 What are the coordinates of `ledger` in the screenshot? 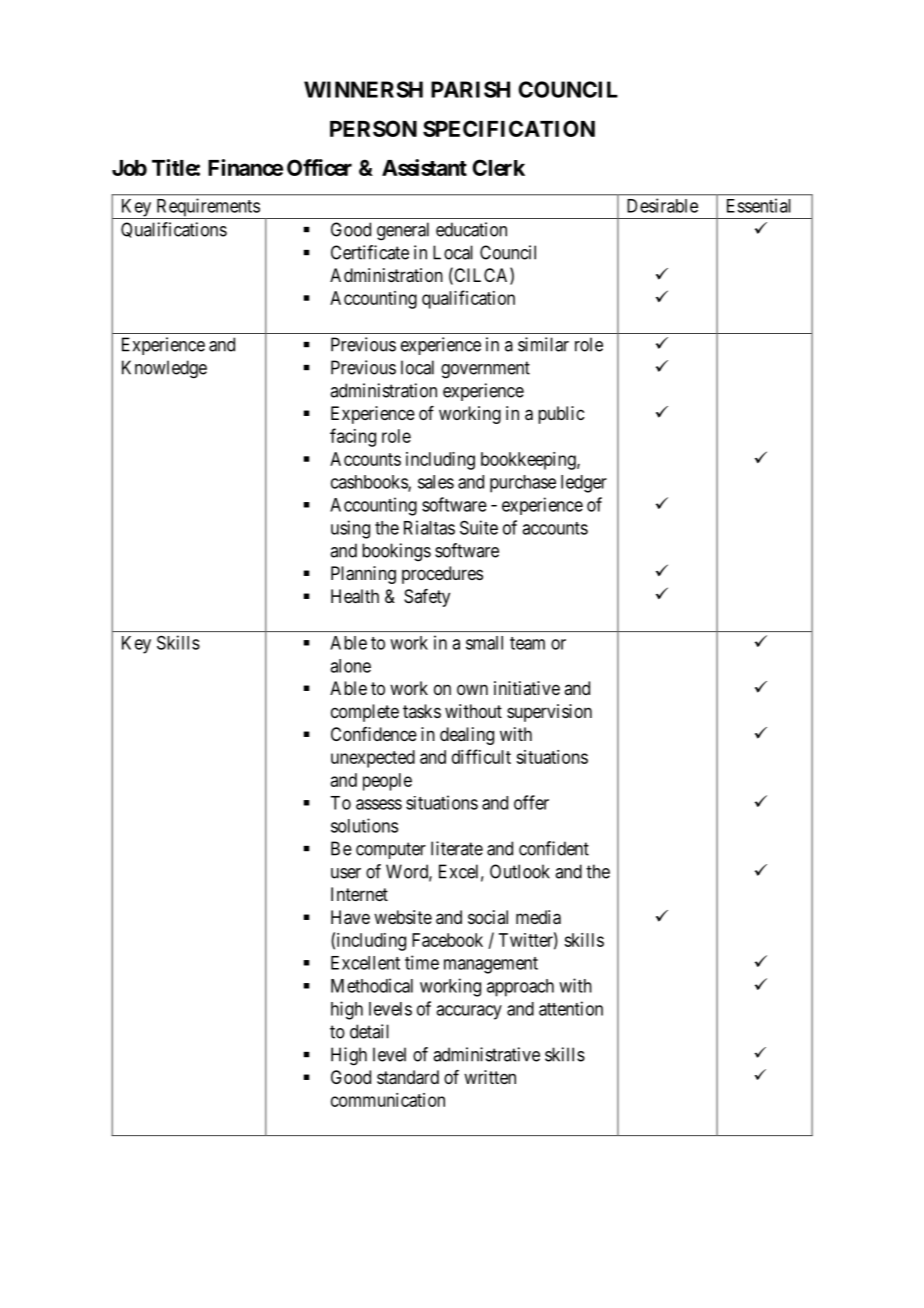 It's located at (584, 484).
